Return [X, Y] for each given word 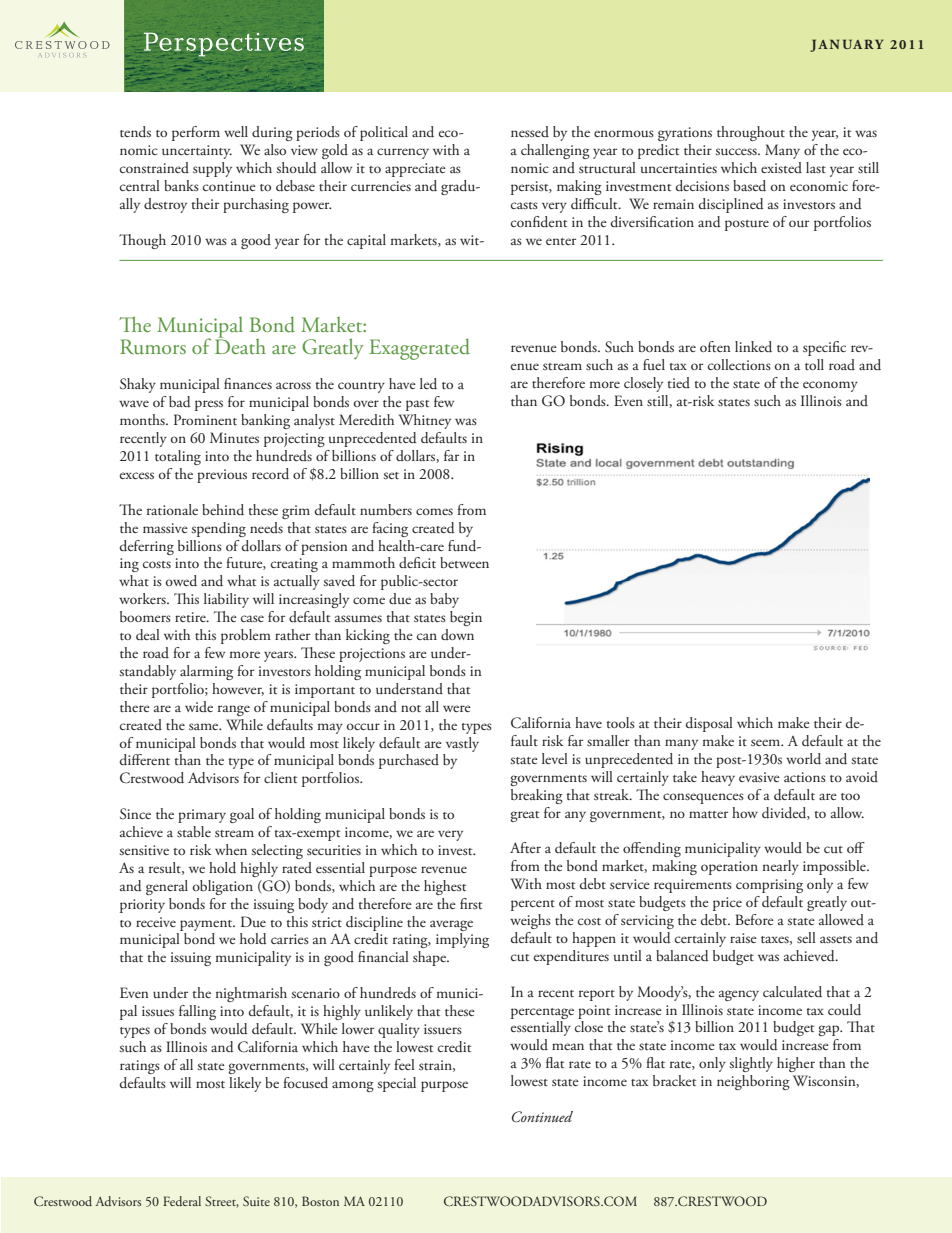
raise [743, 938]
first [471, 903]
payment [207, 925]
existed [781, 167]
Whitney [424, 421]
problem [246, 636]
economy [830, 386]
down [457, 634]
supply [212, 169]
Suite [256, 1201]
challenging [555, 151]
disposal [709, 724]
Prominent [205, 419]
